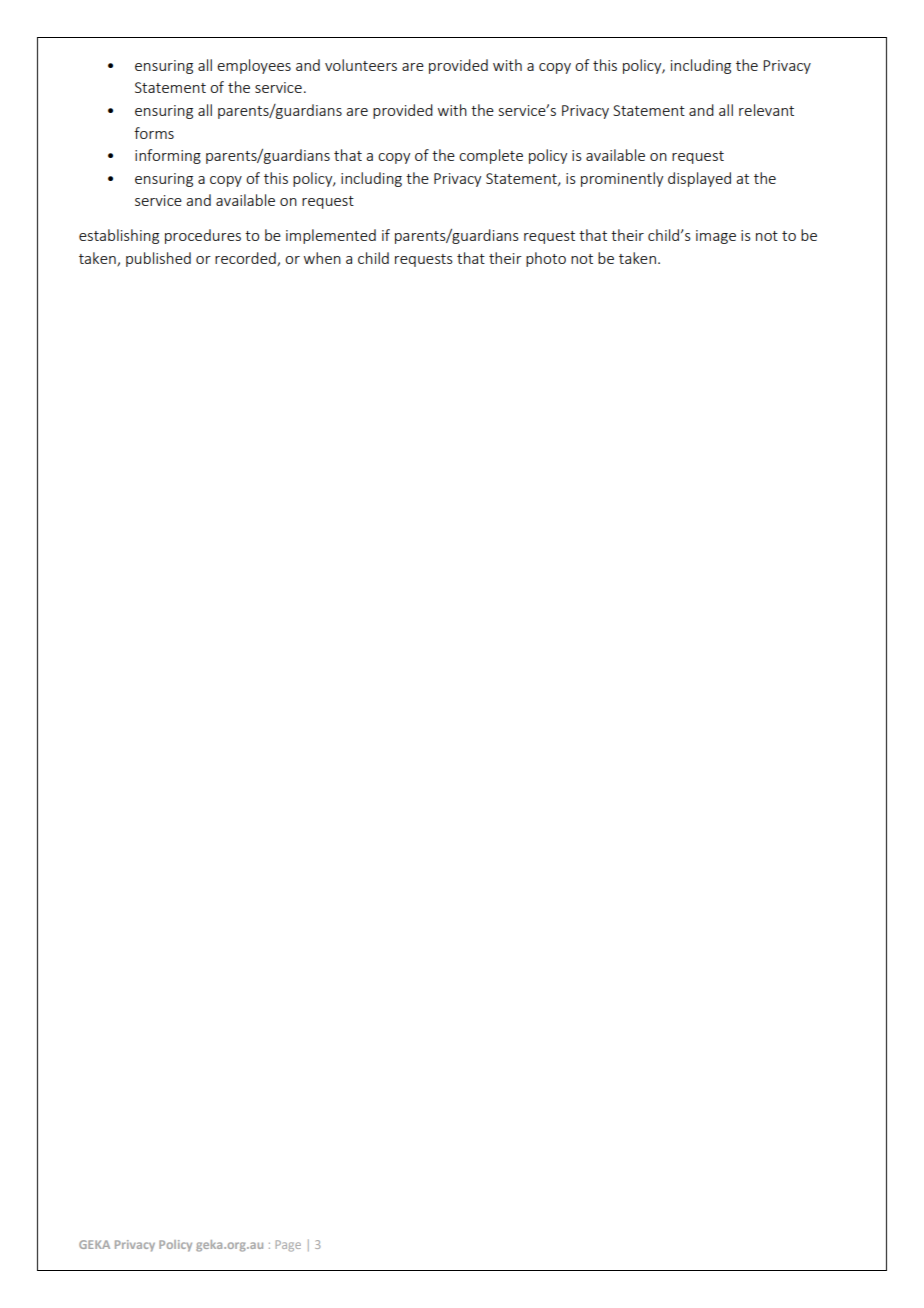 This screenshot has height=1308, width=924. I want to click on photo, so click(546, 259).
